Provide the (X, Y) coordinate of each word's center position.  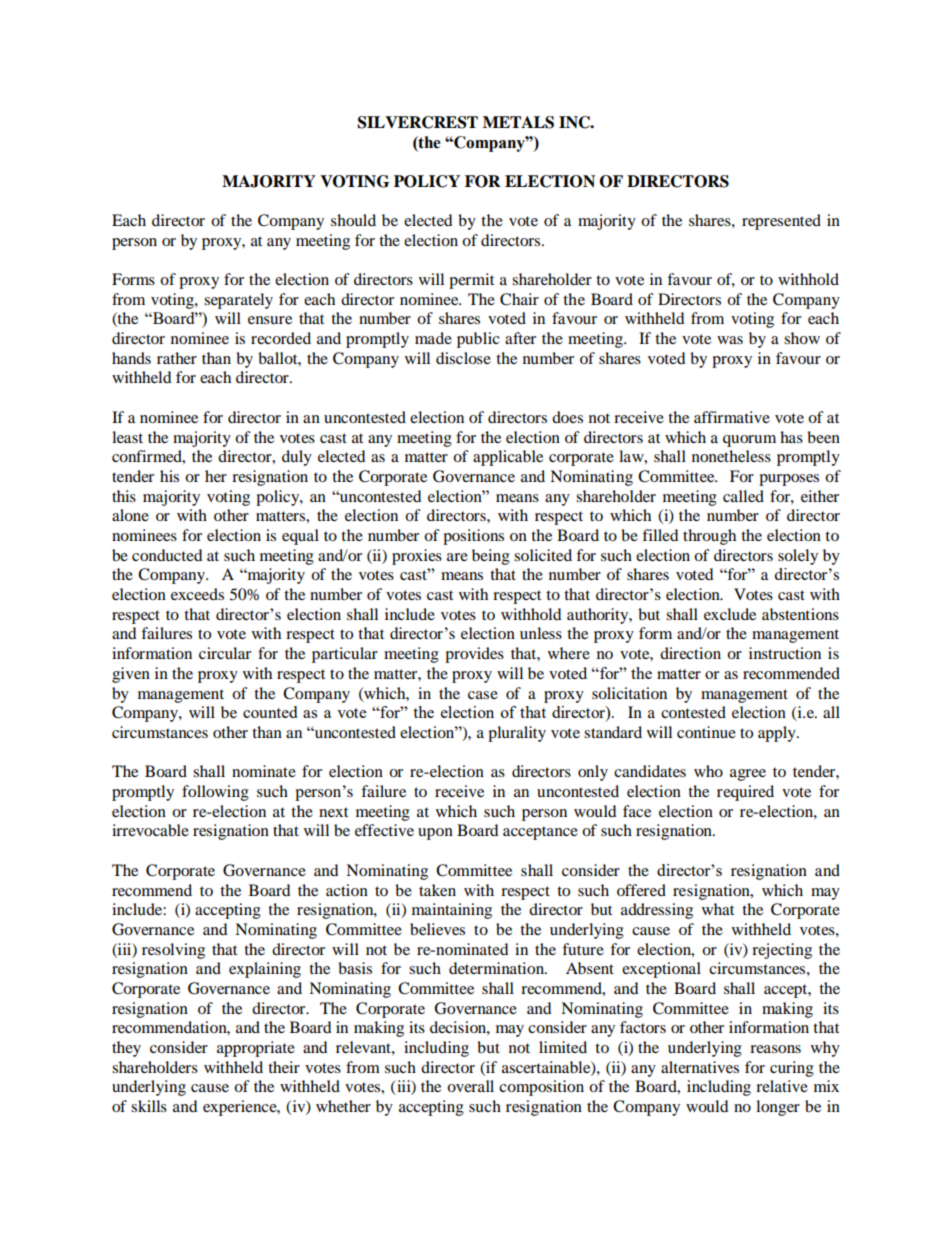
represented (781, 222)
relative (782, 1086)
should (353, 220)
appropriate (256, 1049)
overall (470, 1086)
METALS (518, 122)
